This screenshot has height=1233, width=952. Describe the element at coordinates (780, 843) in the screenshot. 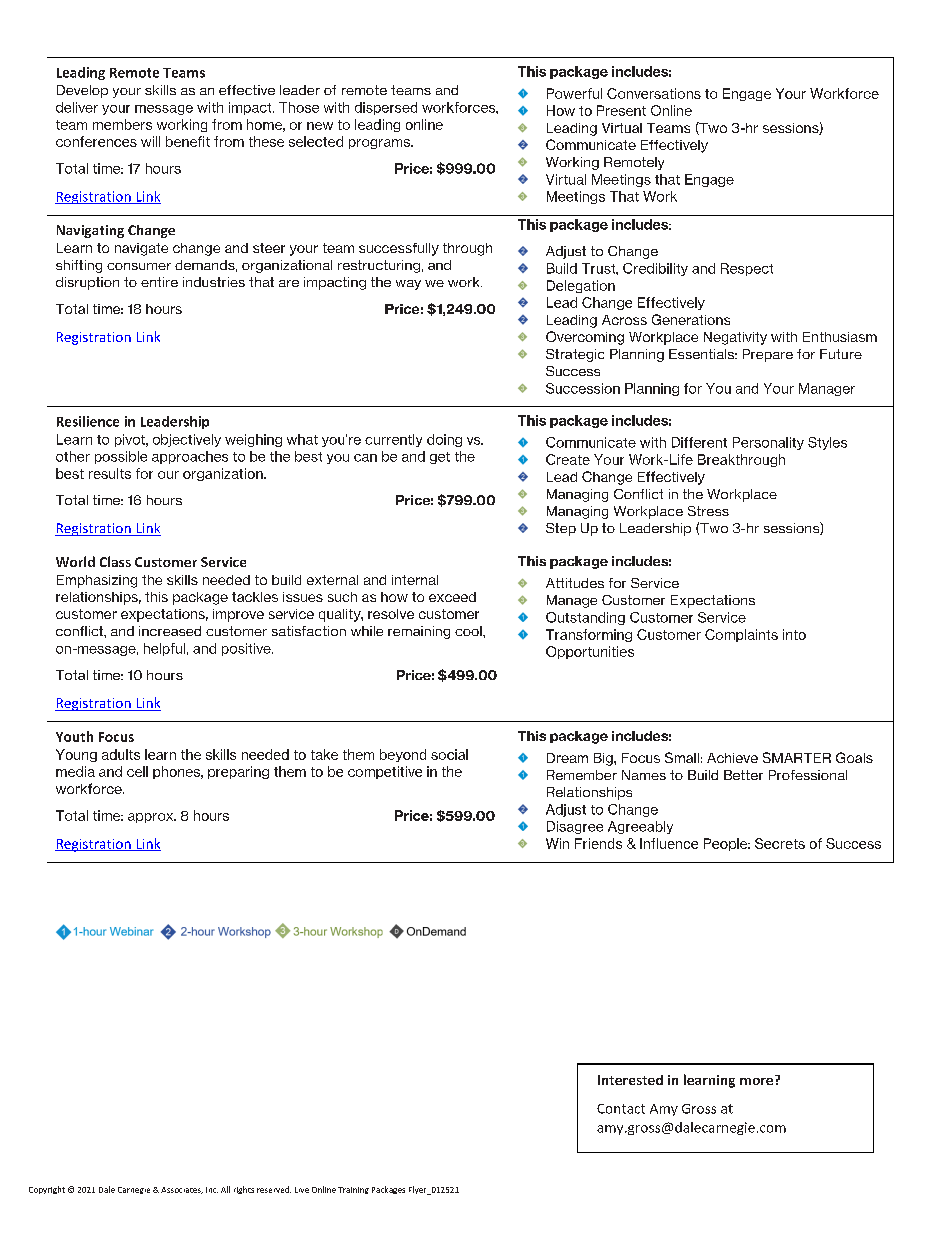

I see `Secrets` at that location.
